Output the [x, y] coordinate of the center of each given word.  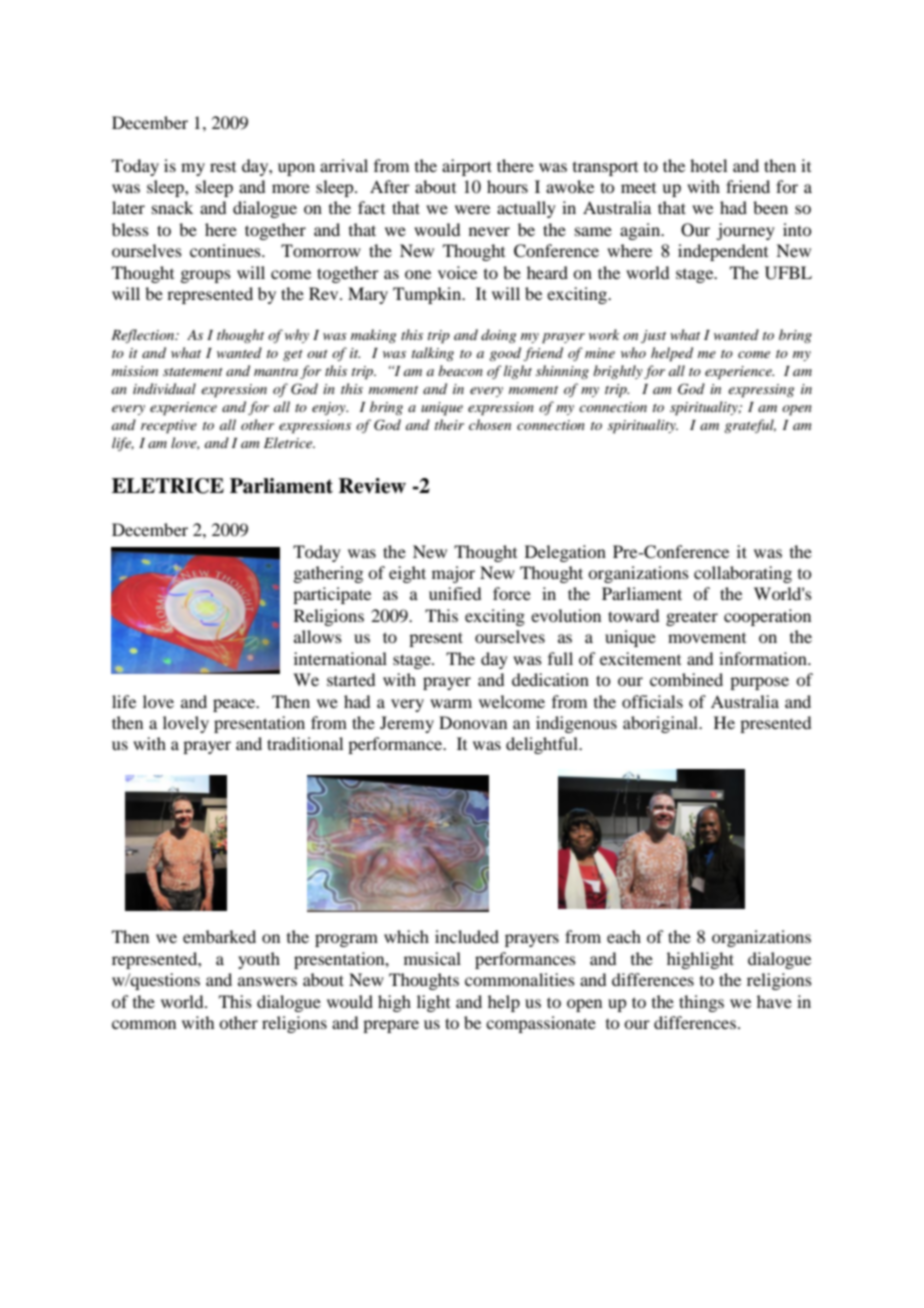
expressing [761, 391]
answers [267, 981]
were [472, 209]
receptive [169, 427]
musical [432, 958]
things [701, 1003]
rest [223, 167]
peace [235, 705]
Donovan [473, 722]
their [449, 424]
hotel [708, 165]
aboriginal [662, 724]
